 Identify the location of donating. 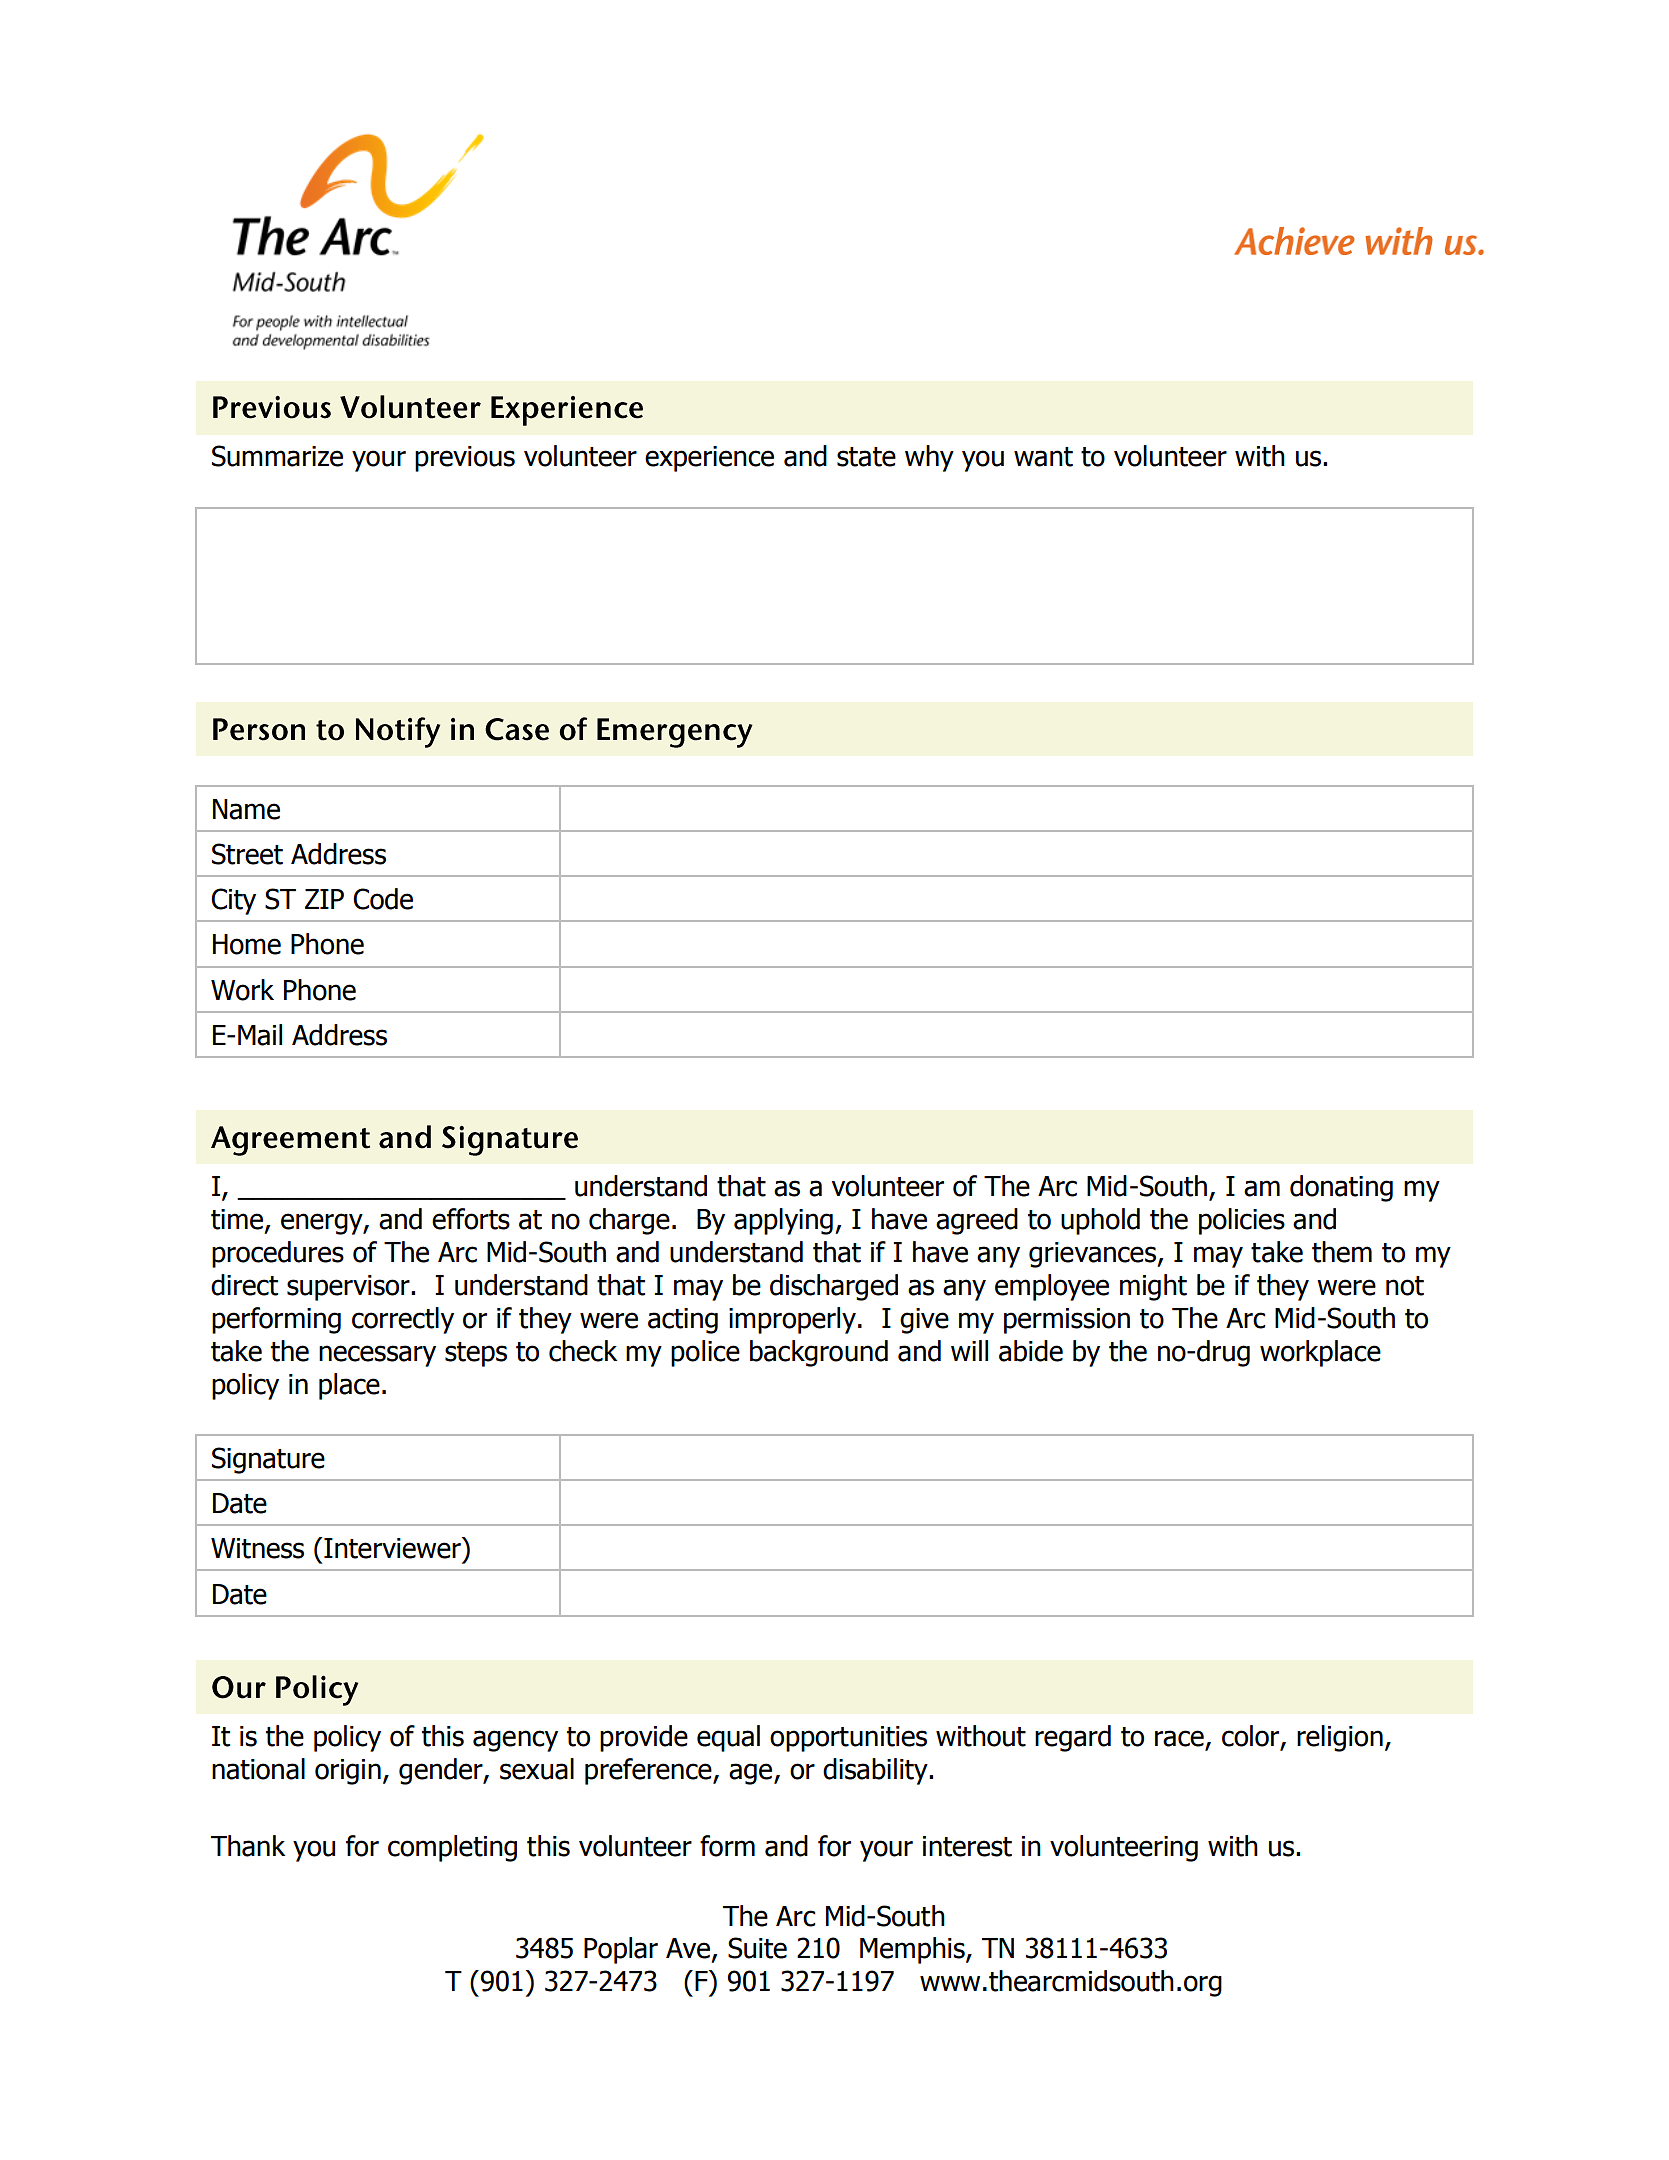
(1341, 1188).
